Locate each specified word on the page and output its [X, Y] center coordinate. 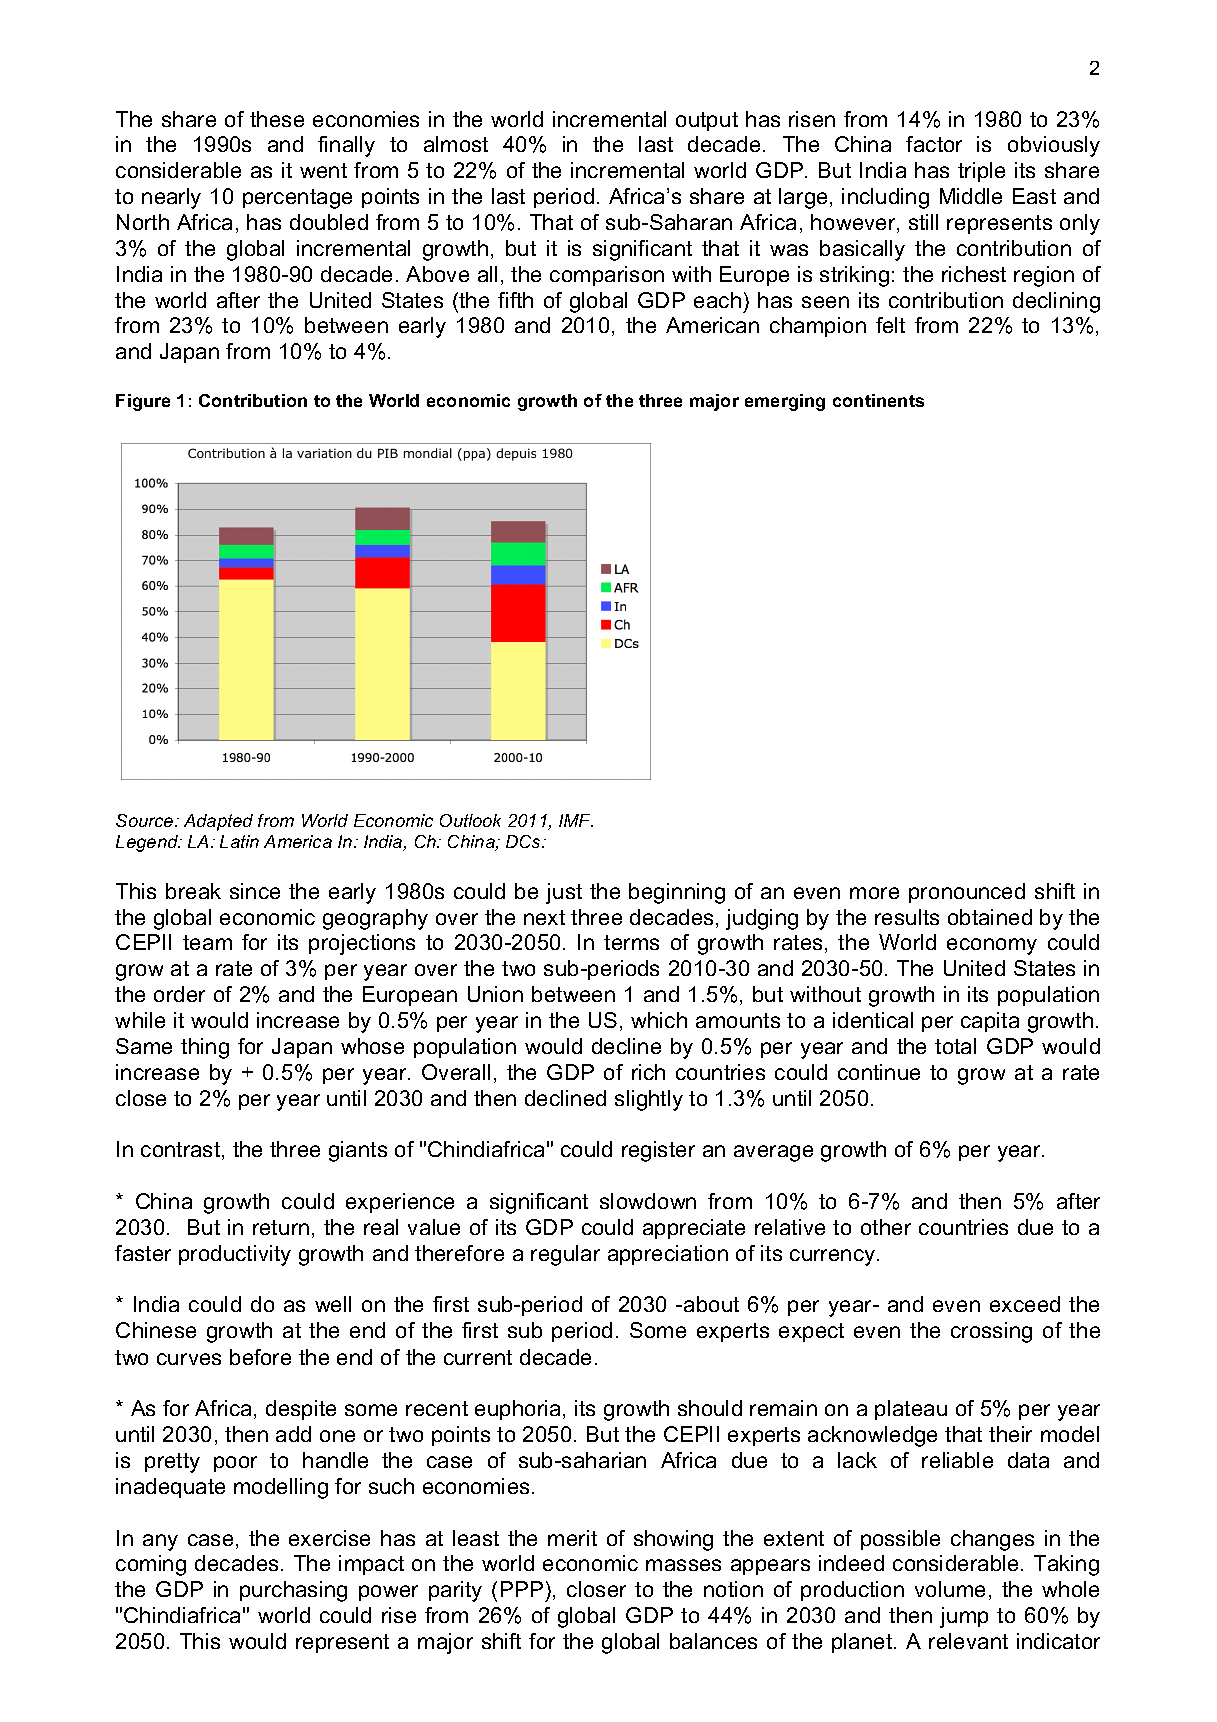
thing [205, 1048]
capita [990, 1022]
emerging [785, 402]
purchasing [293, 1591]
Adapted [218, 822]
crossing [991, 1332]
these [277, 119]
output [707, 121]
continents [878, 400]
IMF [576, 820]
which [659, 1020]
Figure [143, 402]
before [260, 1357]
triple [981, 172]
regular [565, 1255]
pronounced [967, 893]
